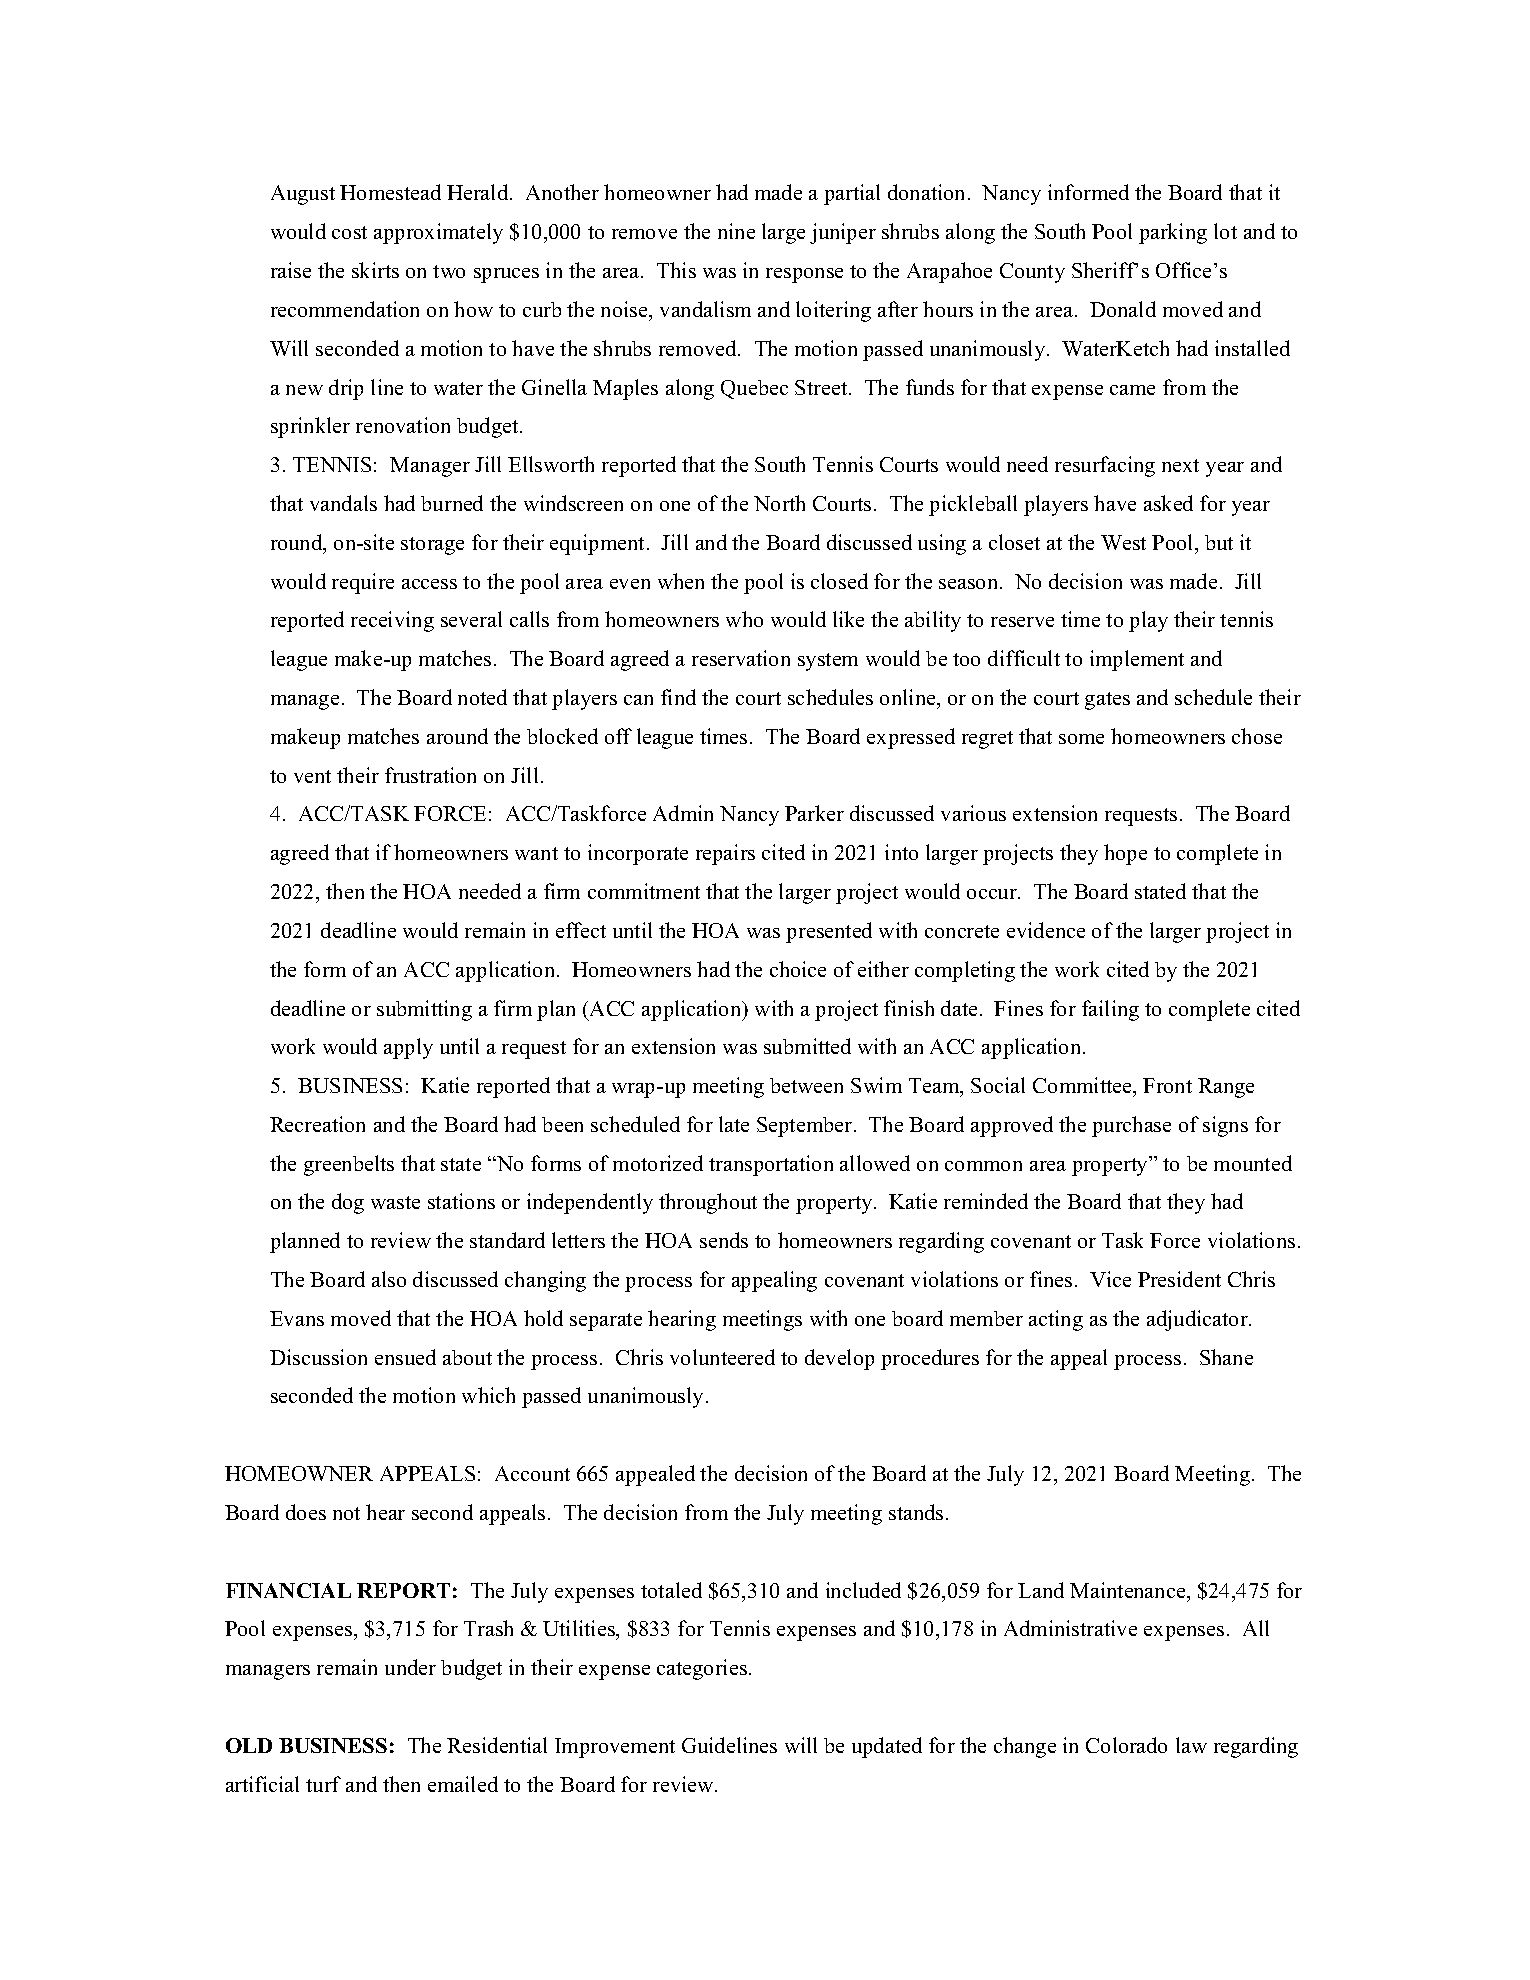  Describe the element at coordinates (1110, 1010) in the page. I see `failing` at that location.
